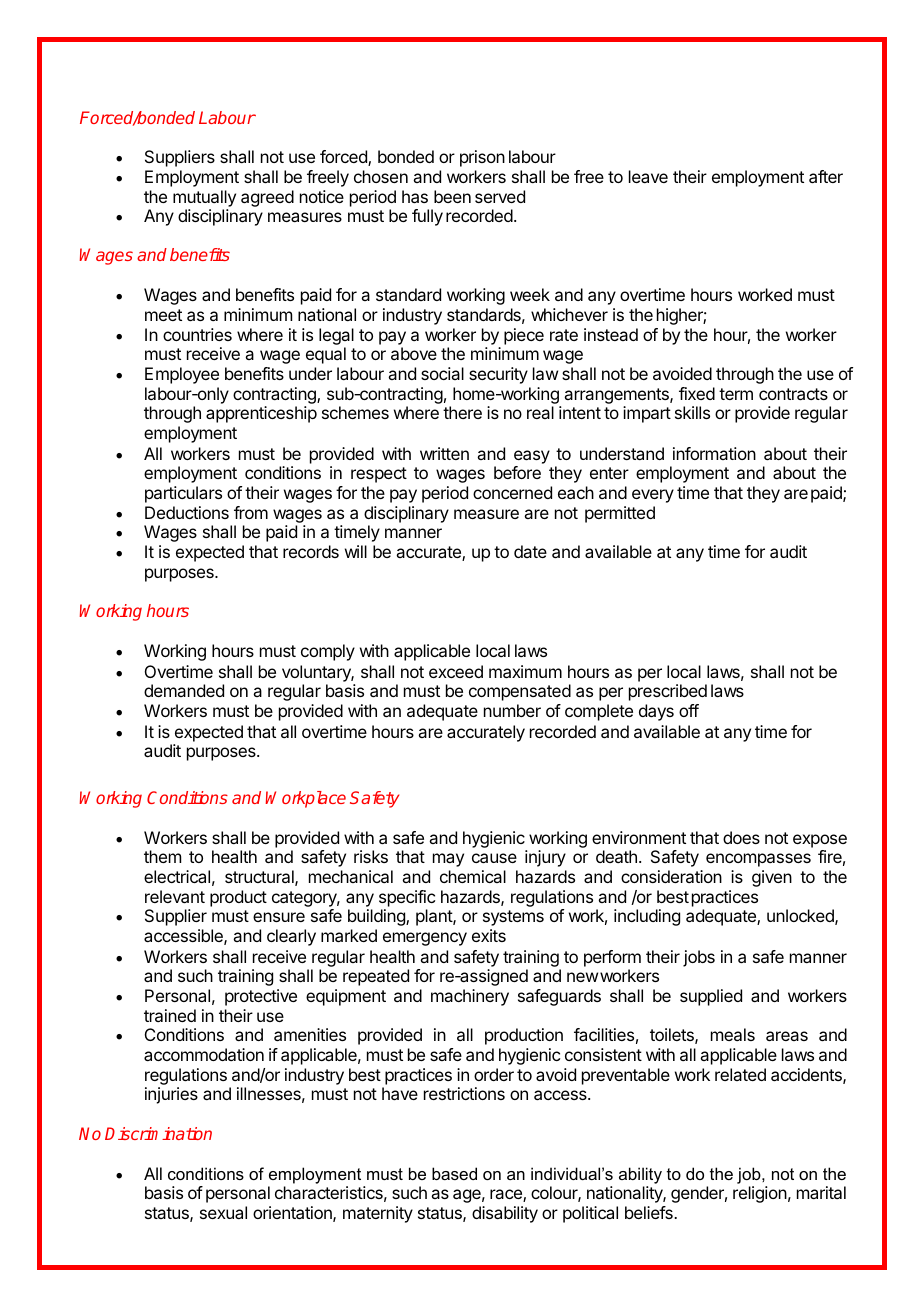  Describe the element at coordinates (714, 453) in the document. I see `information` at that location.
